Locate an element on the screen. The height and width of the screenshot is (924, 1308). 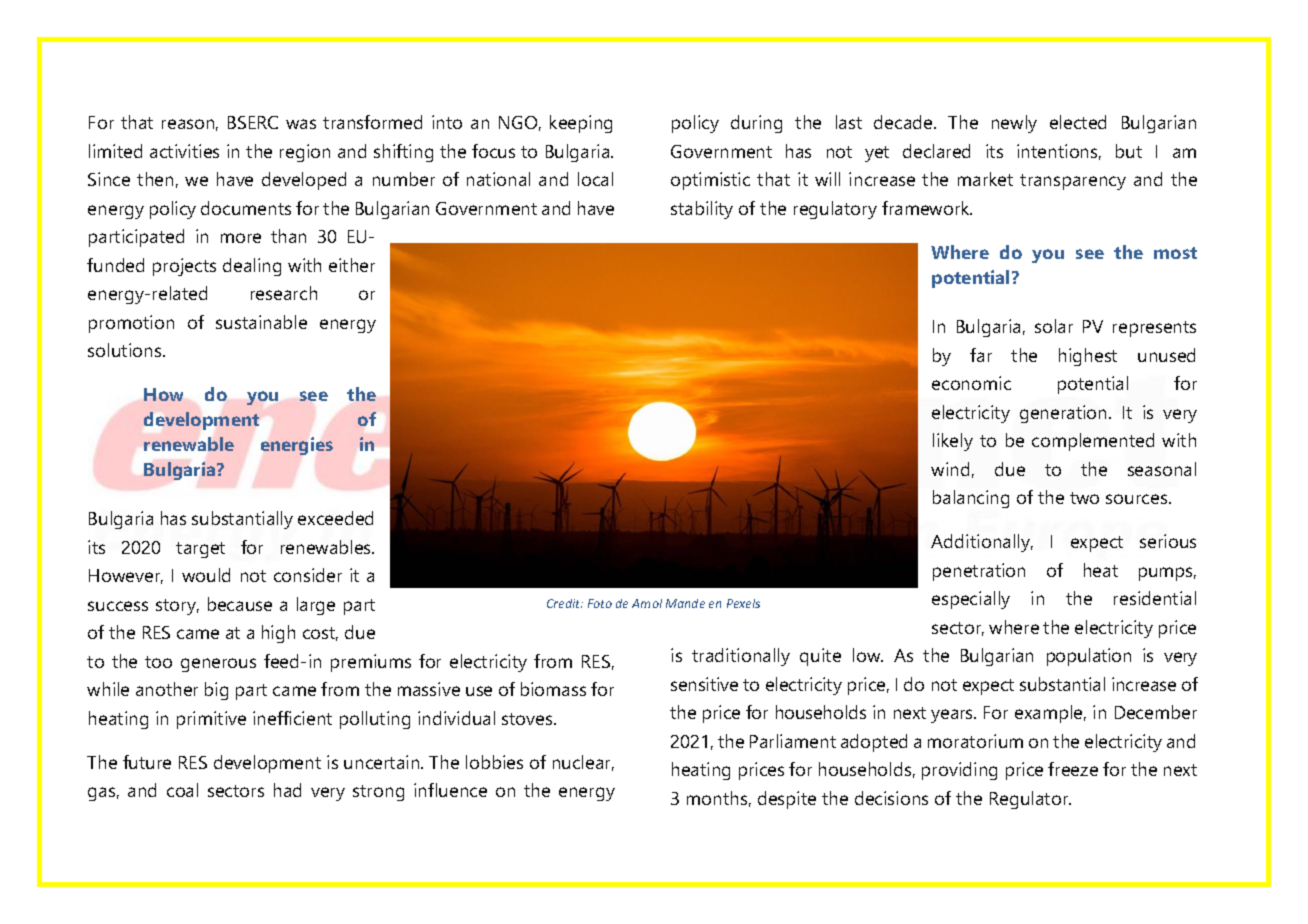
complemented is located at coordinates (1093, 442).
